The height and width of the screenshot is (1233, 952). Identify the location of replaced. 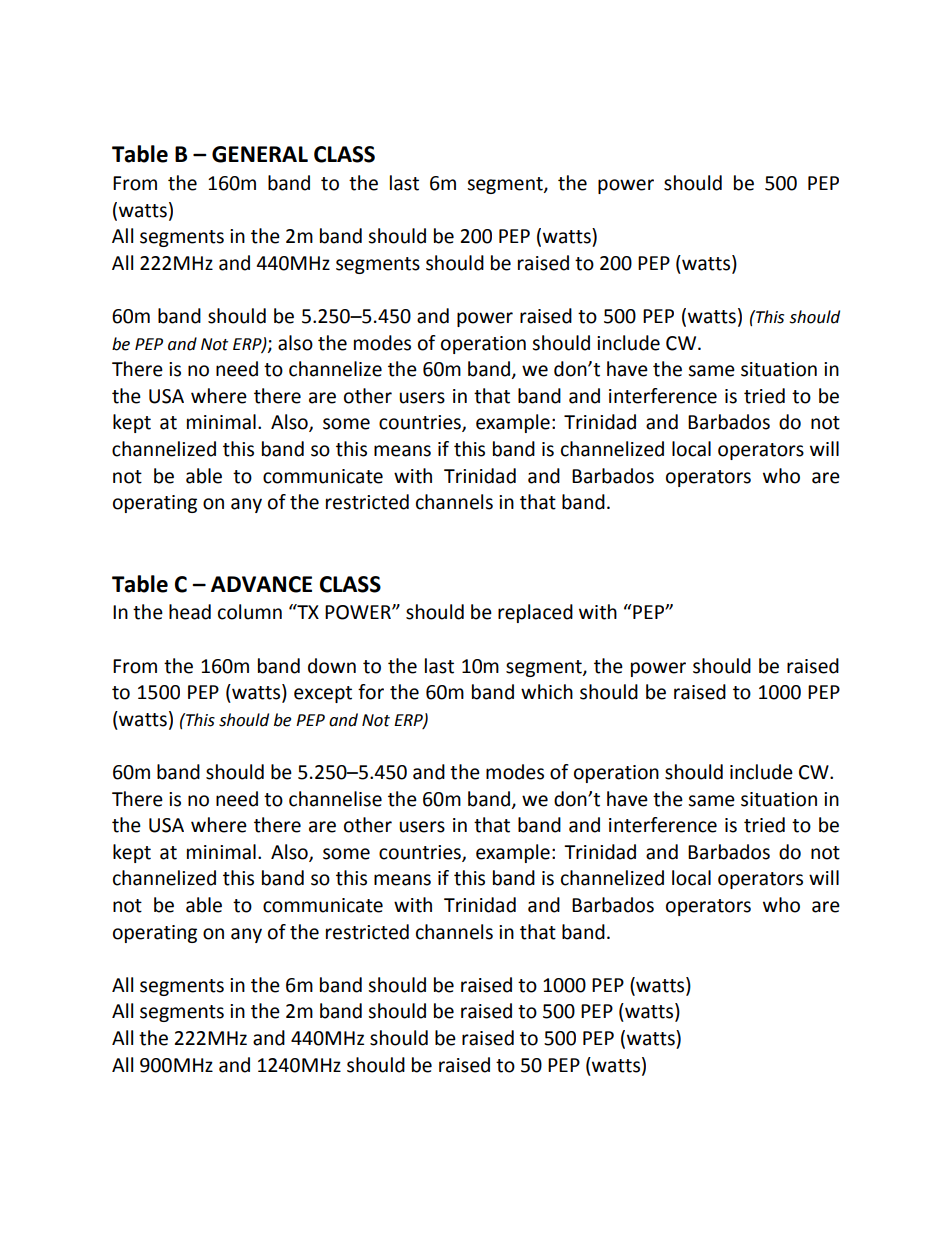
(535, 613).
